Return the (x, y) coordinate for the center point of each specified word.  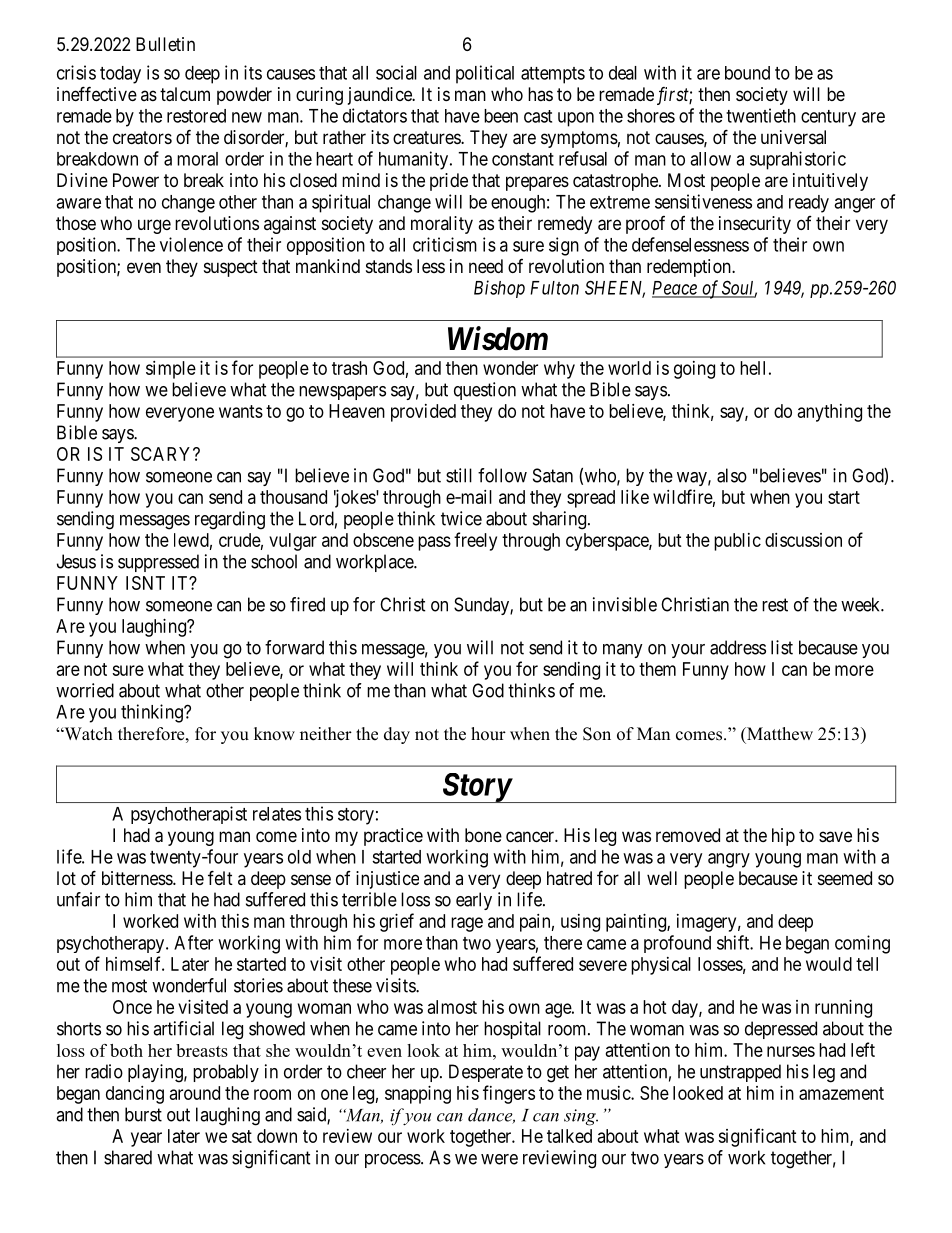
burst (143, 1114)
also (732, 475)
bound (747, 73)
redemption (690, 268)
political (485, 74)
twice (461, 518)
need (486, 266)
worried (85, 690)
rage (467, 924)
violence (191, 244)
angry (729, 860)
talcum (185, 94)
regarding (230, 520)
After (193, 942)
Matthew (779, 734)
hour (488, 734)
